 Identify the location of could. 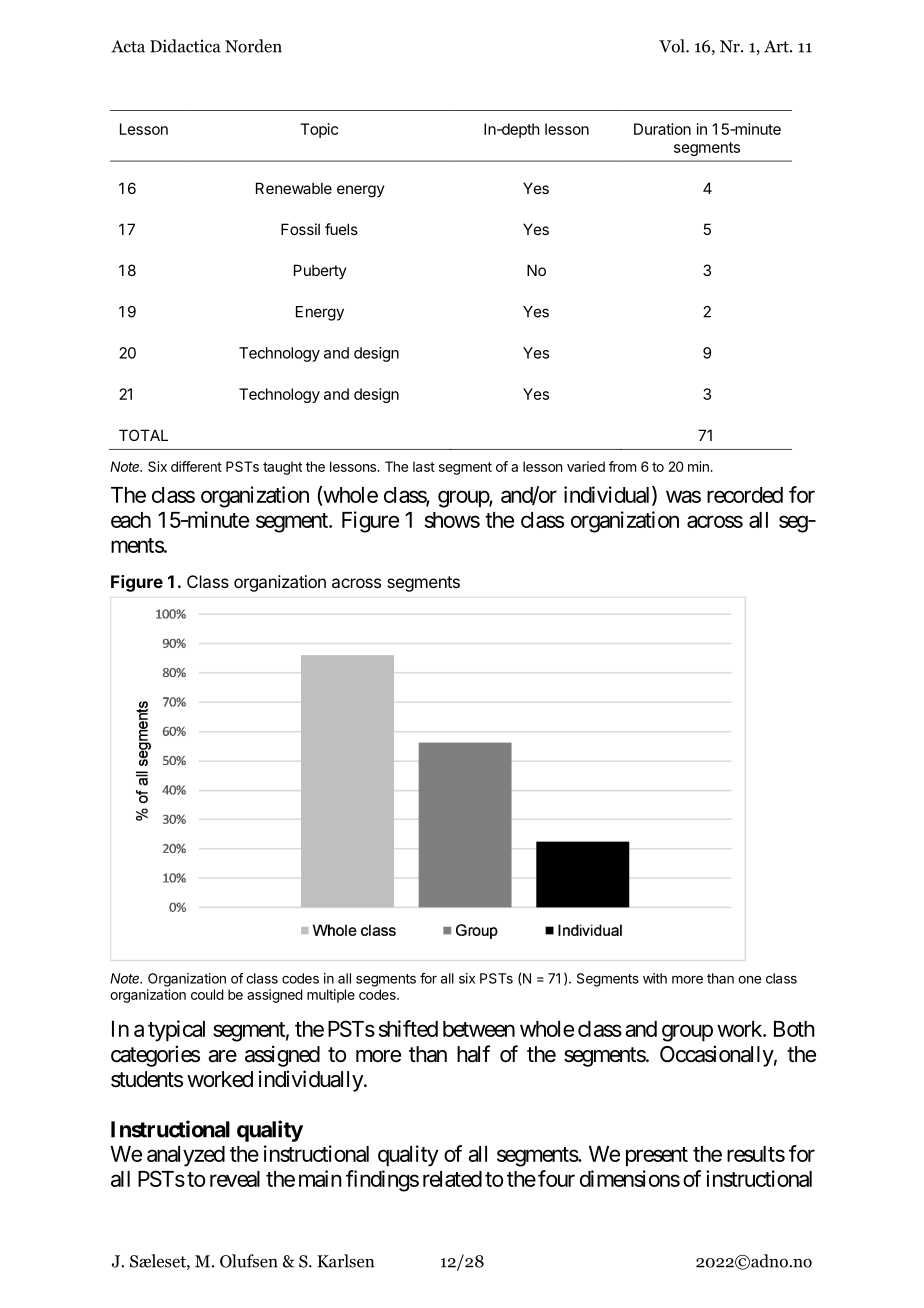
(207, 994).
